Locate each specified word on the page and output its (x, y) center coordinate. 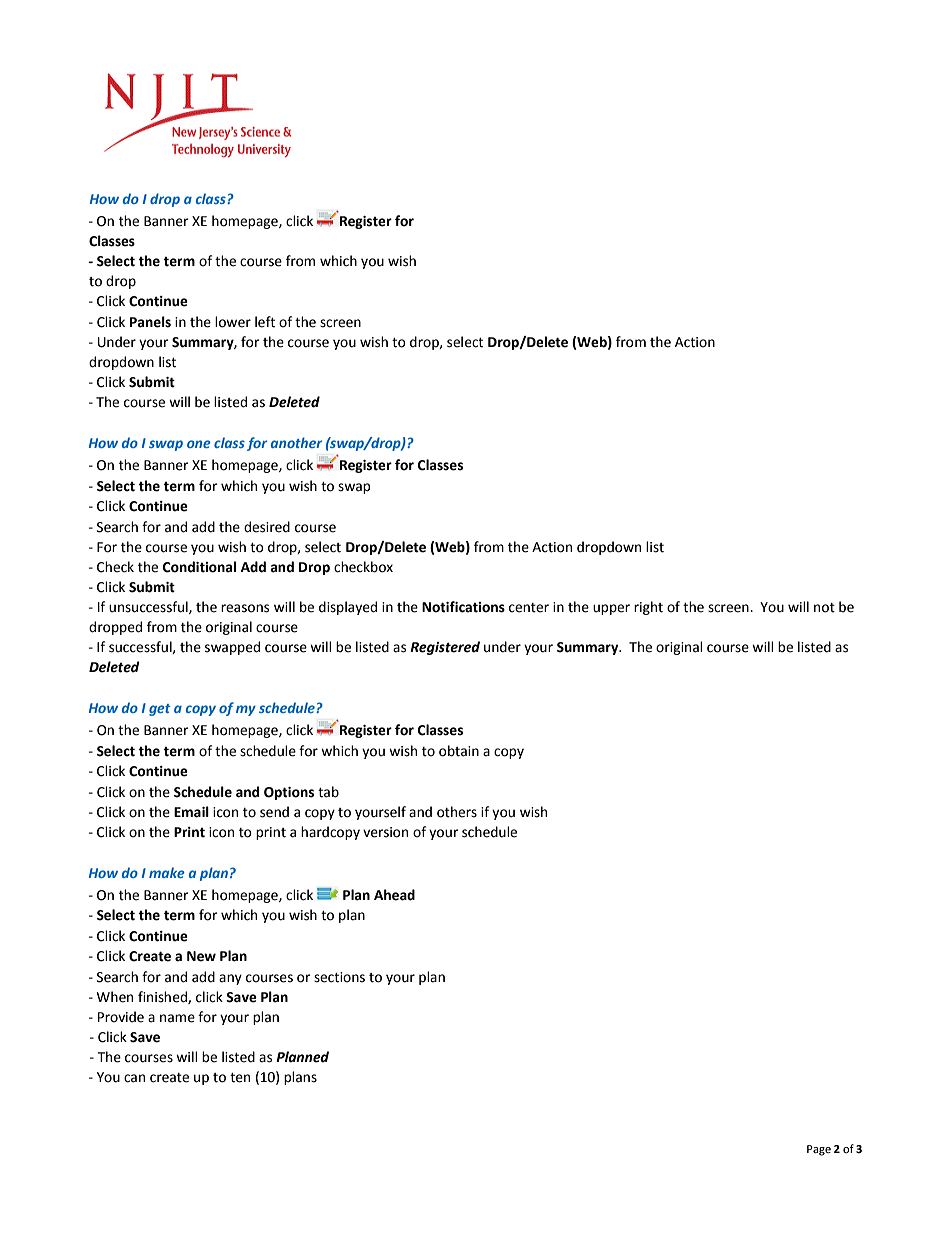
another (296, 442)
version (385, 832)
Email (191, 812)
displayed (348, 608)
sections (339, 977)
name (177, 1018)
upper (611, 609)
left (265, 322)
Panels (150, 322)
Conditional (199, 567)
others (457, 812)
